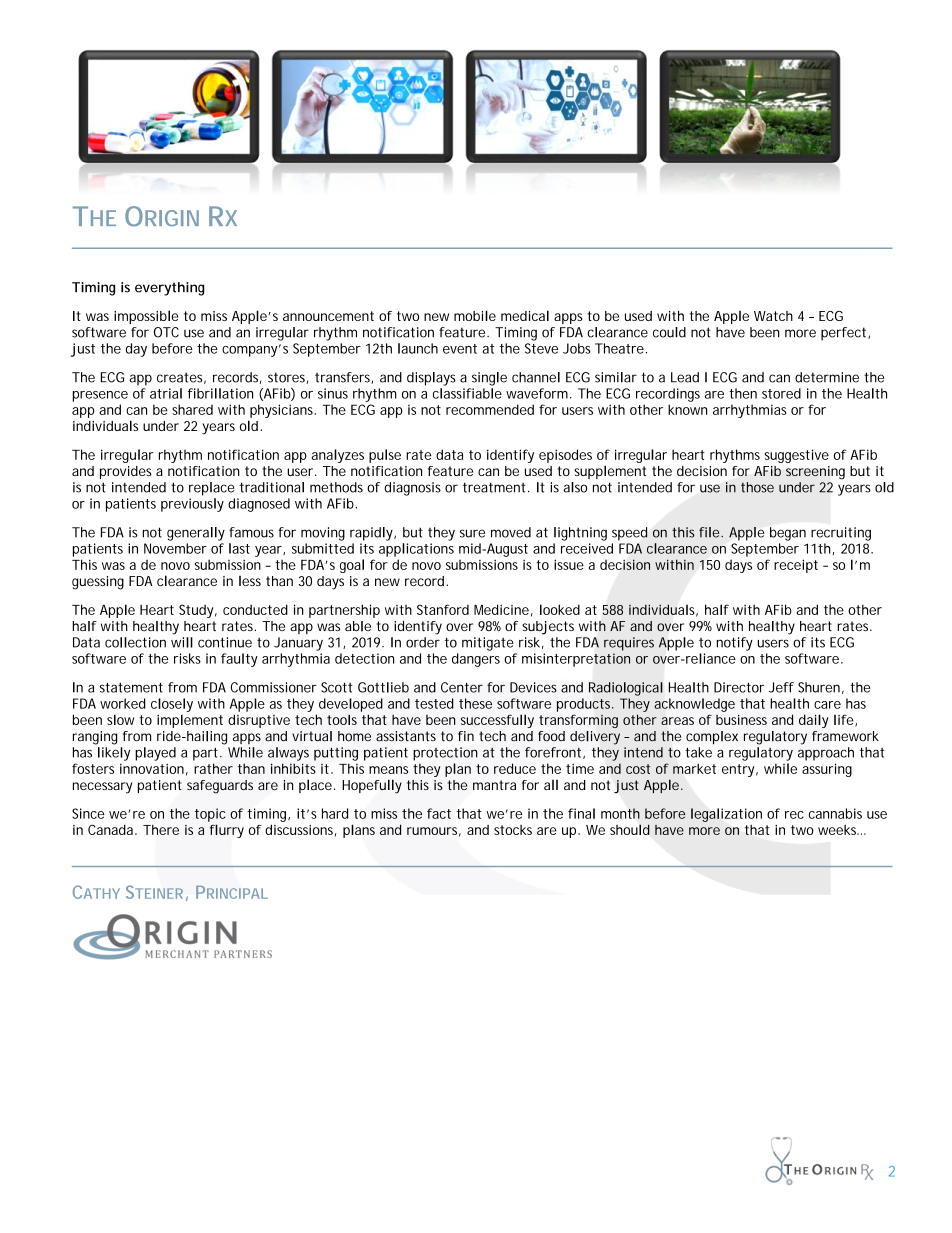 This screenshot has width=952, height=1233. Describe the element at coordinates (210, 815) in the screenshot. I see `topic` at that location.
